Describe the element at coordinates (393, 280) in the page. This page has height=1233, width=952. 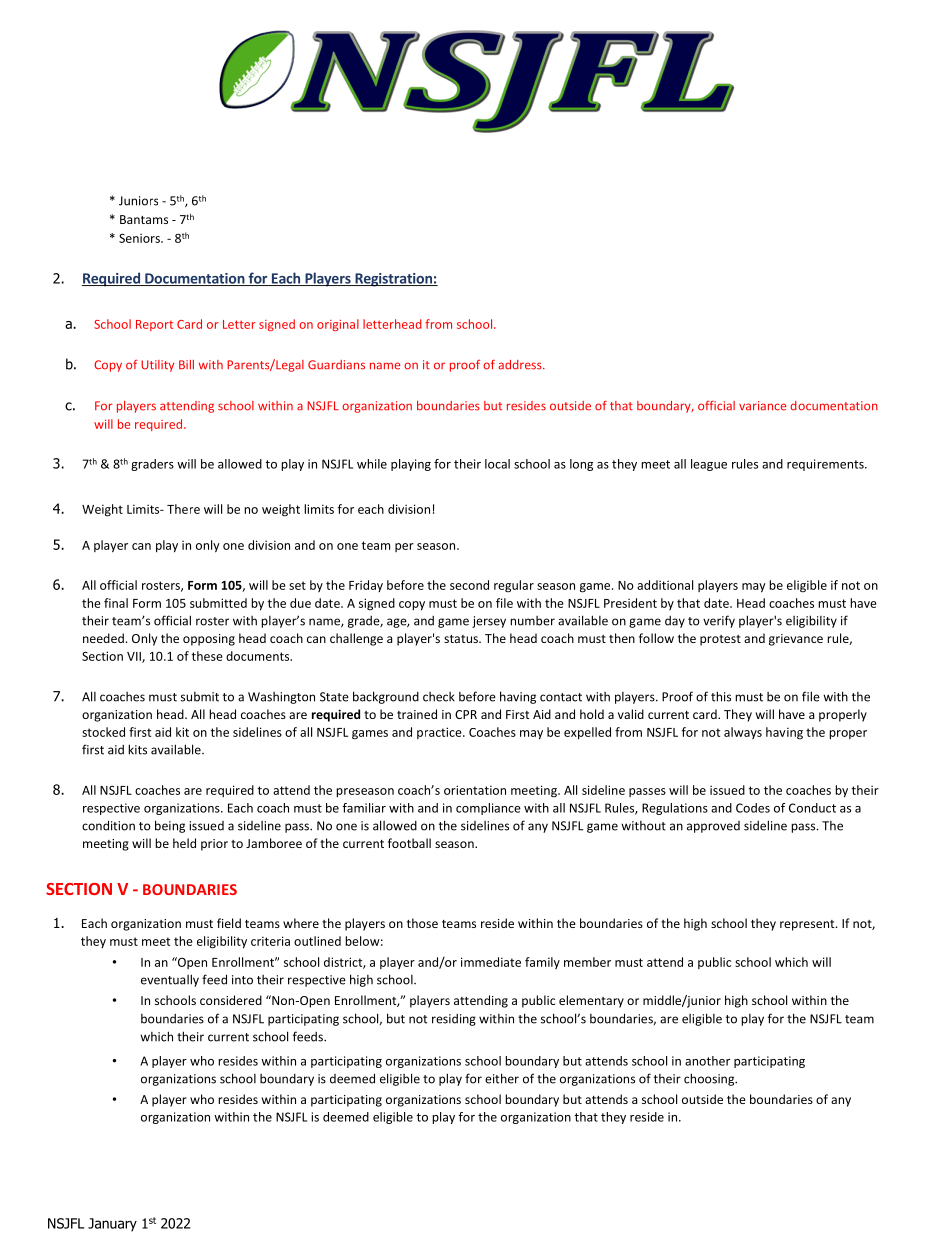
I see `Registration` at that location.
